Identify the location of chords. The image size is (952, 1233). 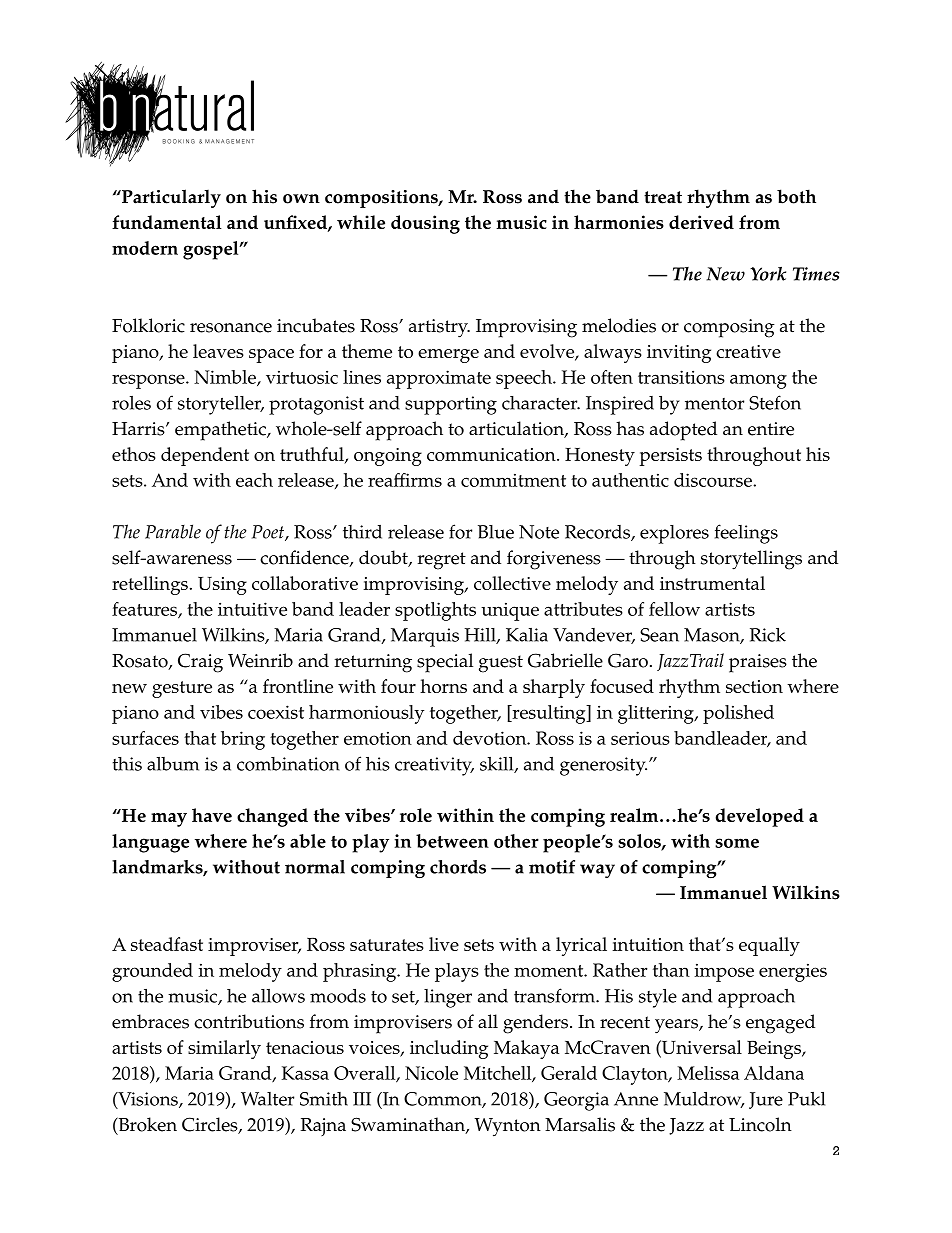
(458, 867).
